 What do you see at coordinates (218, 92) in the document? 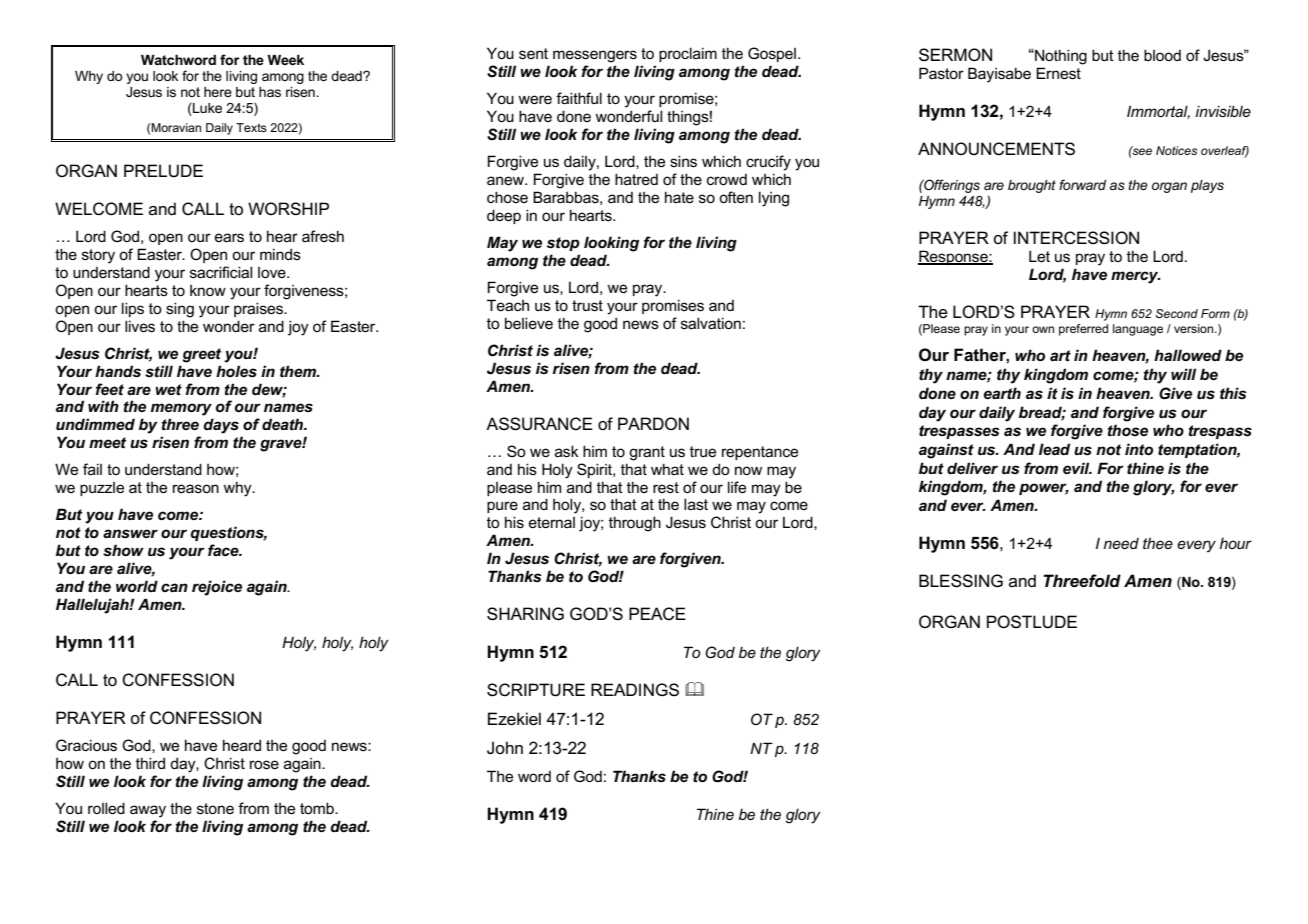
I see `here` at bounding box center [218, 92].
